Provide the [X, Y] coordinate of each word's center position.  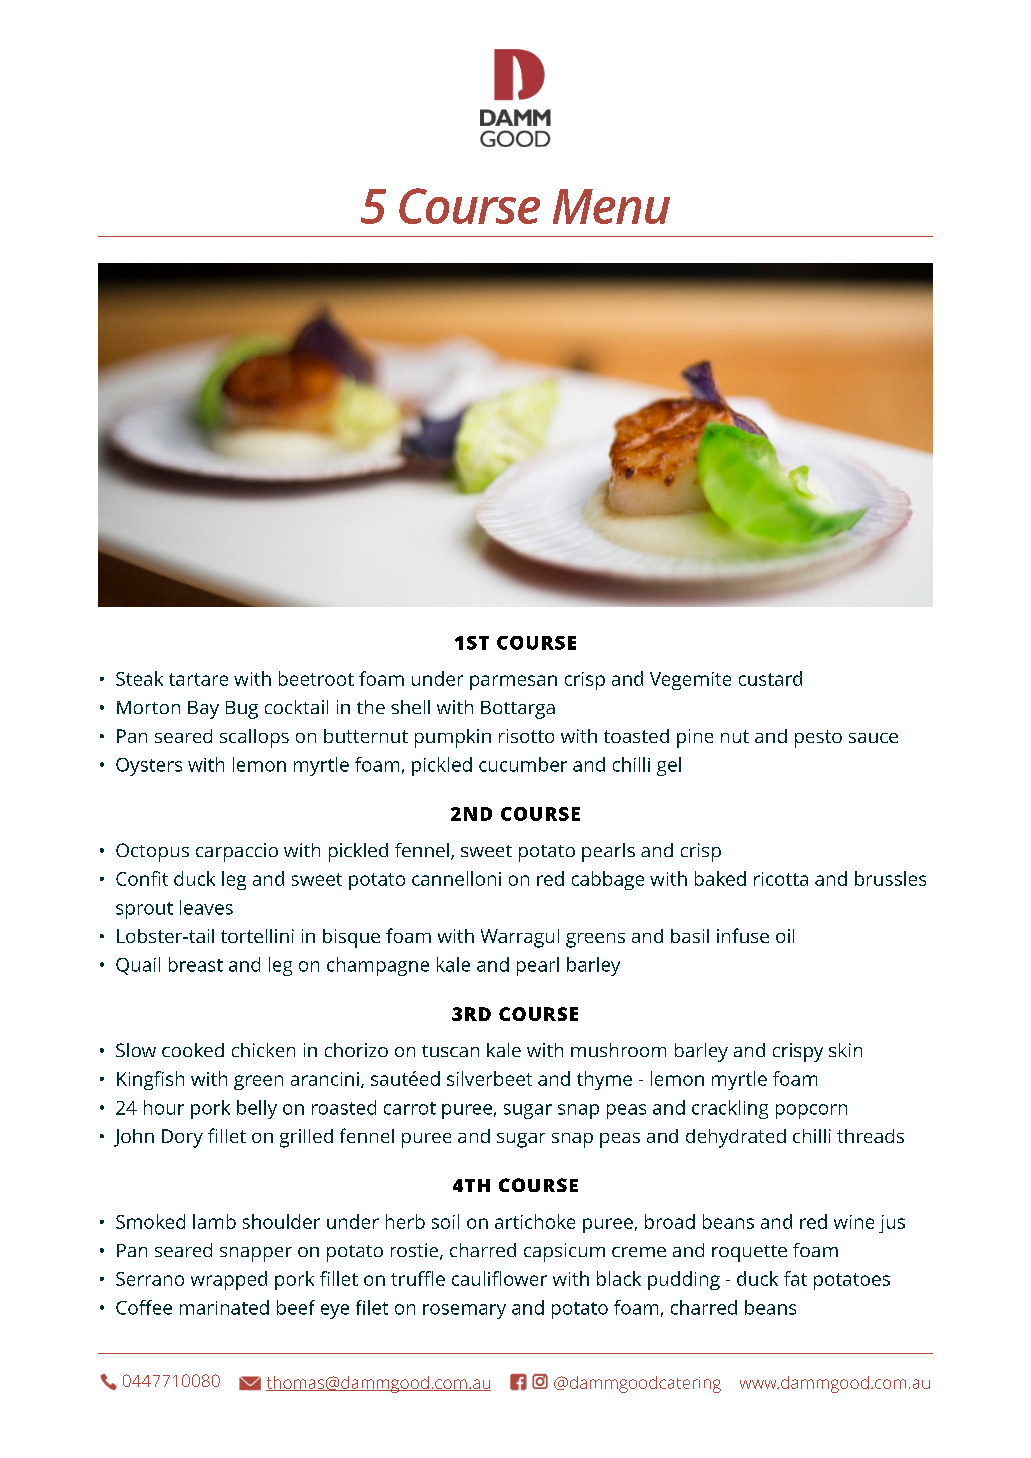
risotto [526, 736]
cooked [193, 1050]
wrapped [229, 1280]
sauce [873, 738]
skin [845, 1050]
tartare [198, 679]
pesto [818, 739]
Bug [242, 710]
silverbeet [489, 1078]
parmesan [513, 682]
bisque [351, 938]
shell [410, 707]
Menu [611, 206]
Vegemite [690, 681]
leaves [206, 907]
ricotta [781, 879]
